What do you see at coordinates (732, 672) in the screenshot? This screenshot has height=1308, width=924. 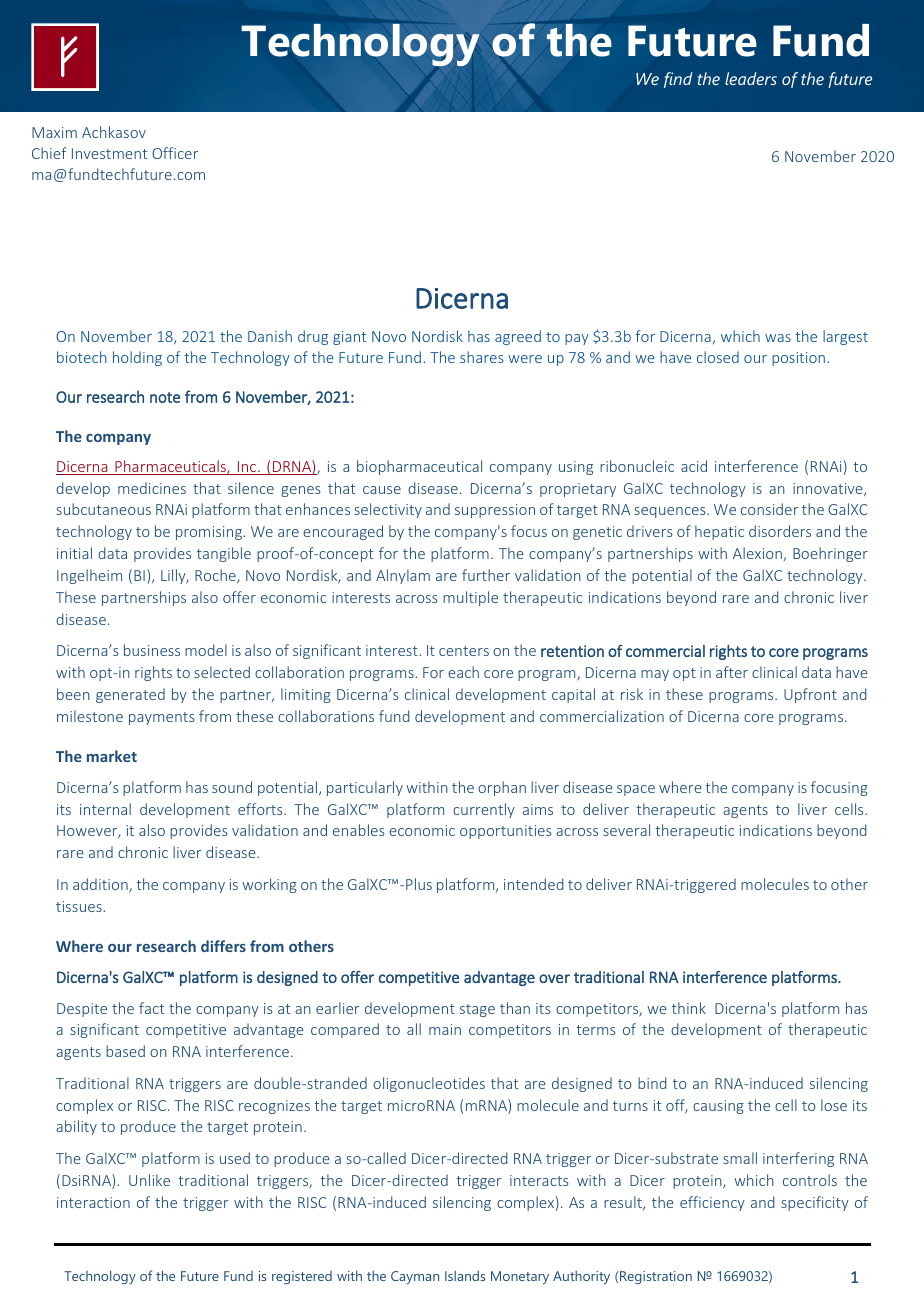 I see `after` at bounding box center [732, 672].
